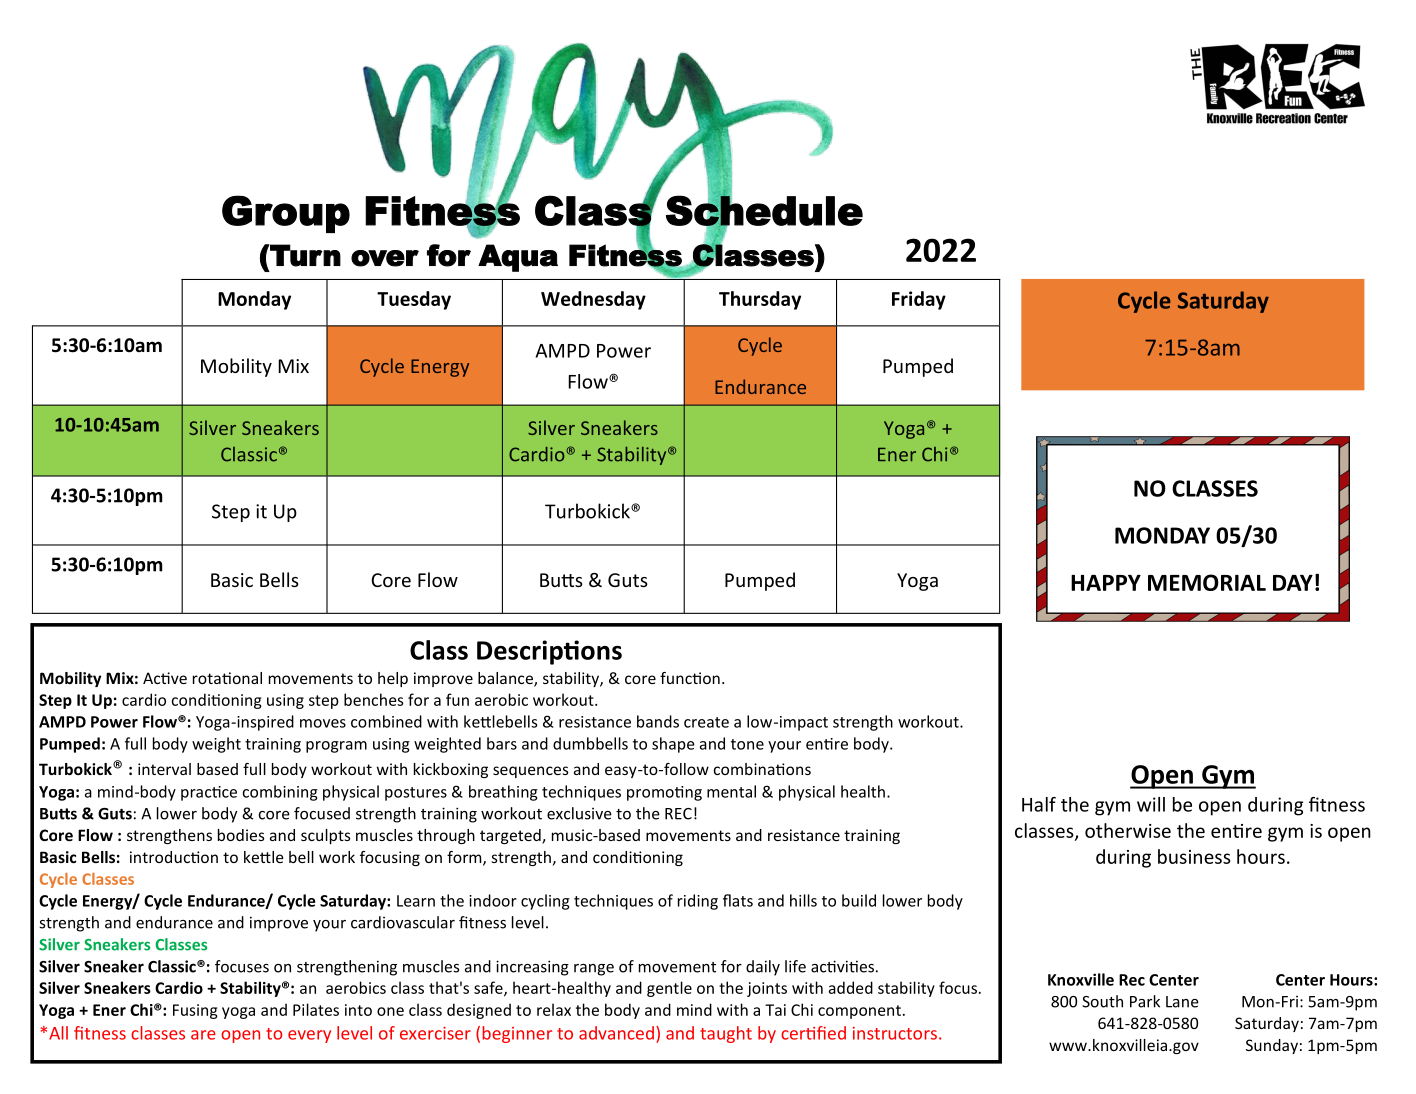 The height and width of the image is (1094, 1416). I want to click on Tuesday, so click(414, 300).
